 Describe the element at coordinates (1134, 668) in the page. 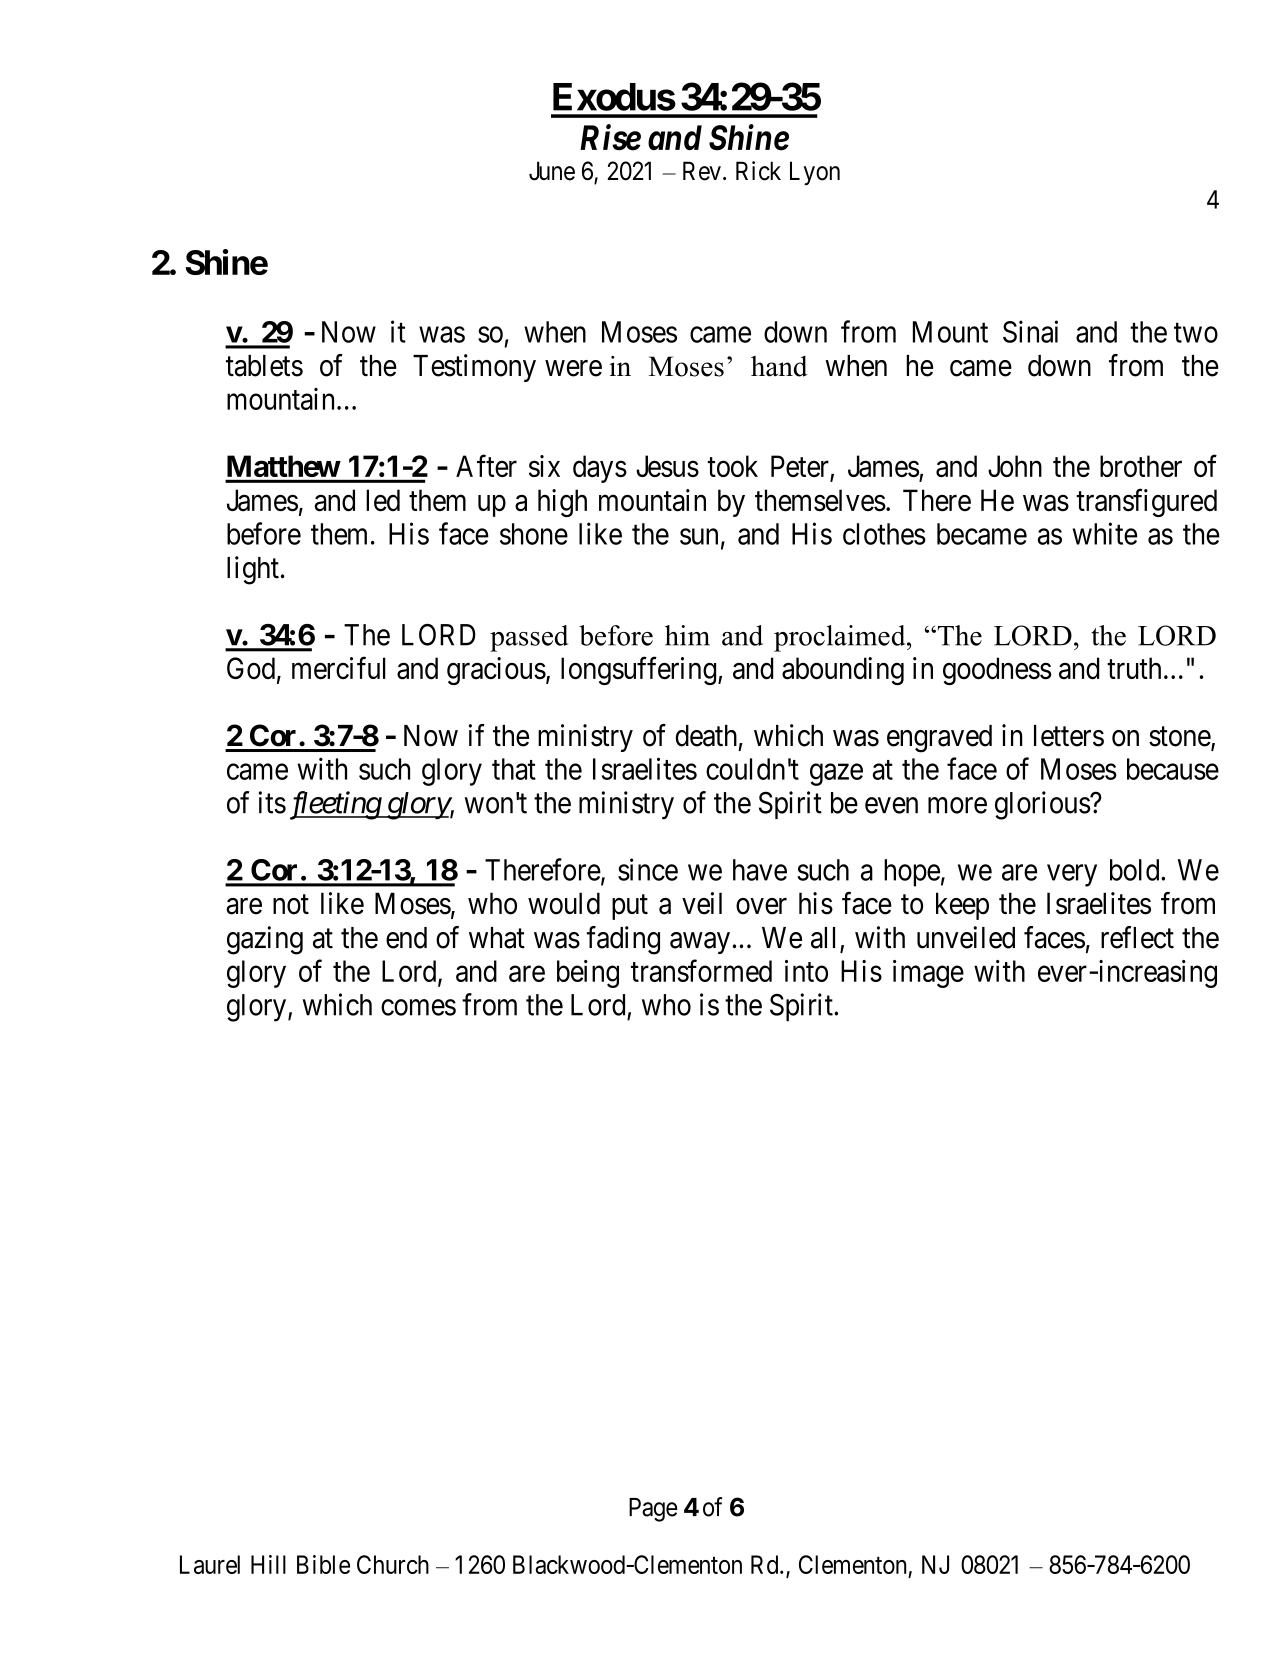

I see `truth` at that location.
